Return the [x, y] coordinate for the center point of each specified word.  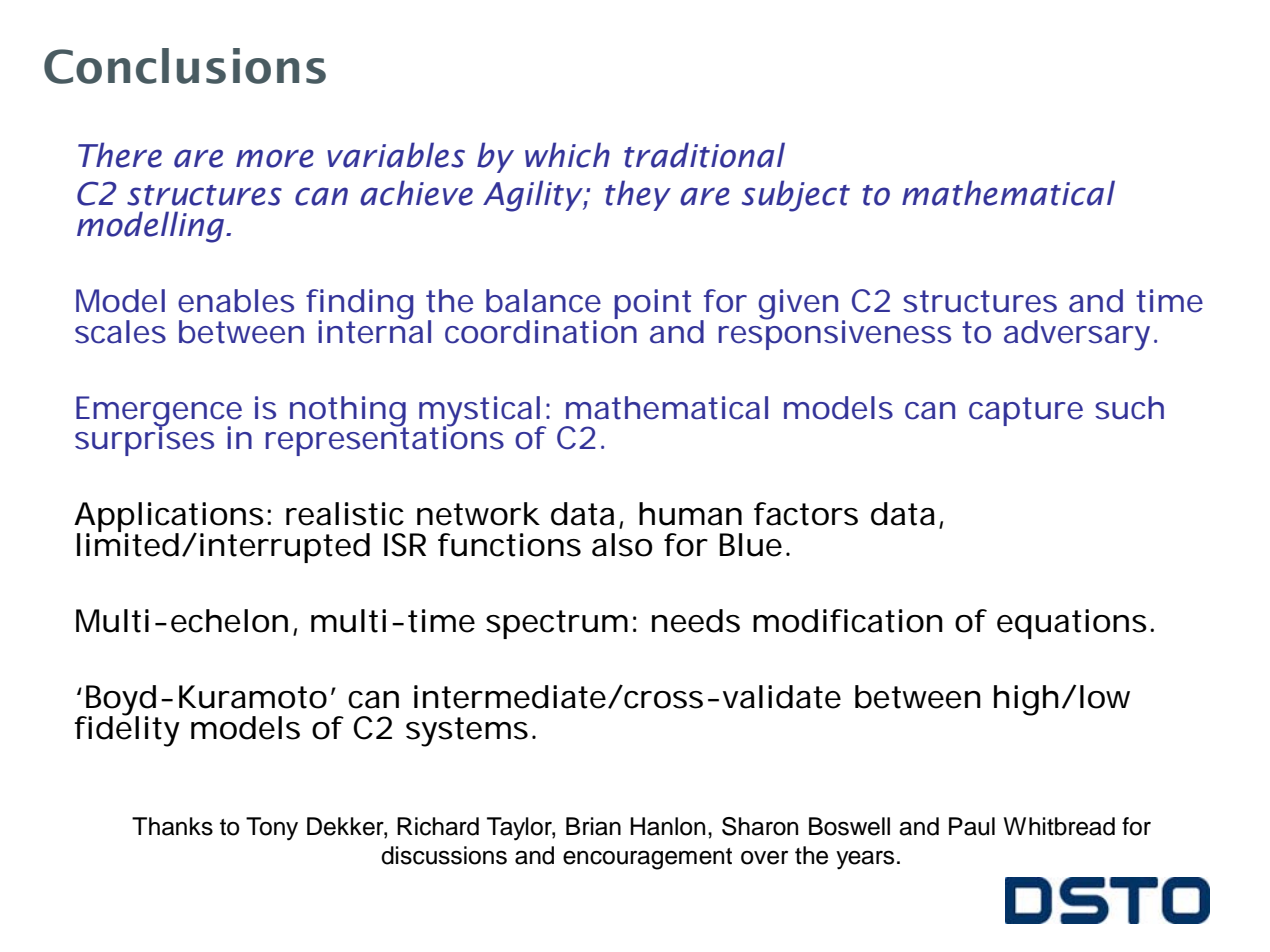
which [567, 155]
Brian [593, 826]
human [690, 514]
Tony [272, 829]
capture [1026, 411]
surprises [144, 440]
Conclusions [185, 66]
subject [796, 196]
